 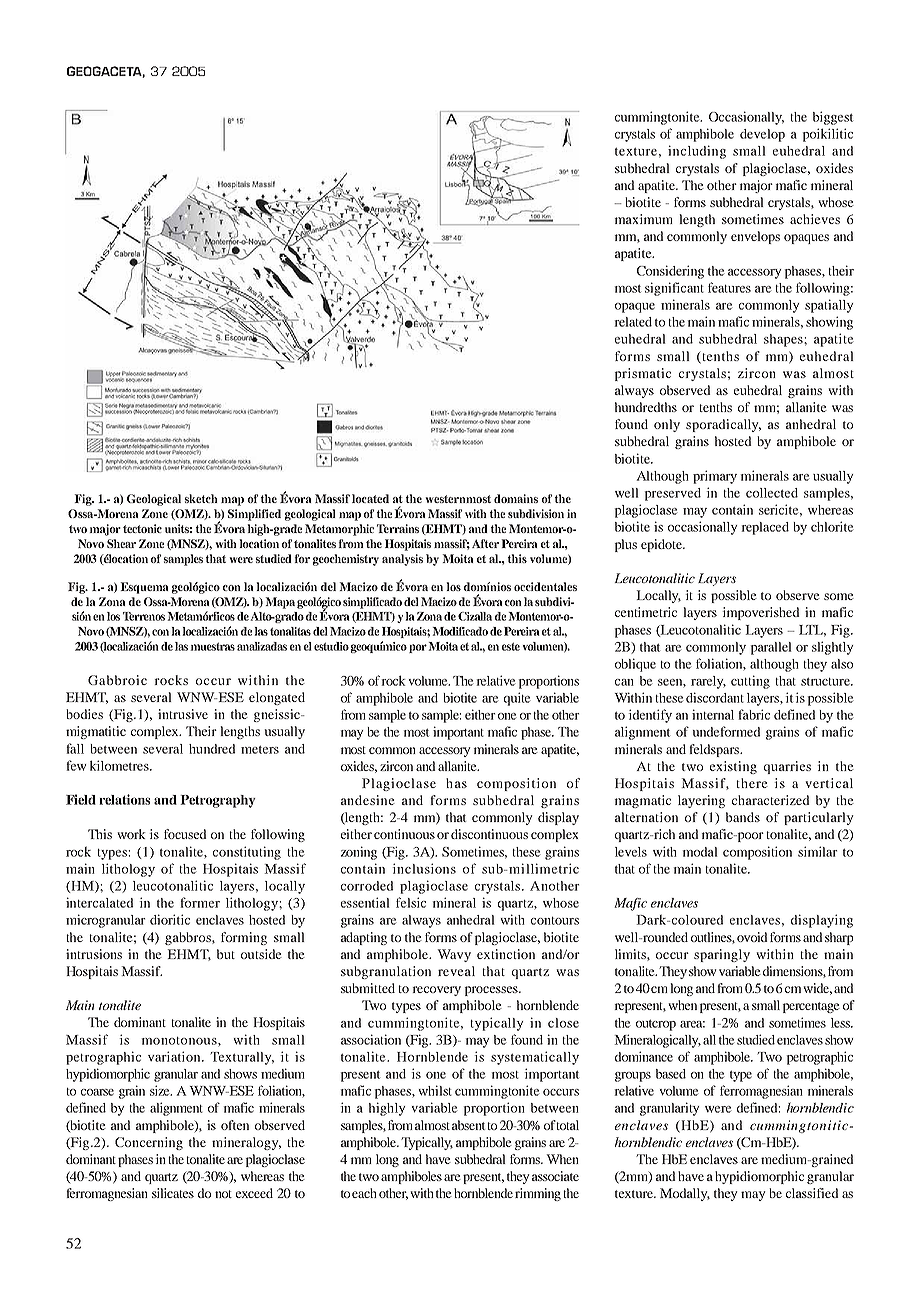 I want to click on classified, so click(x=812, y=1193).
